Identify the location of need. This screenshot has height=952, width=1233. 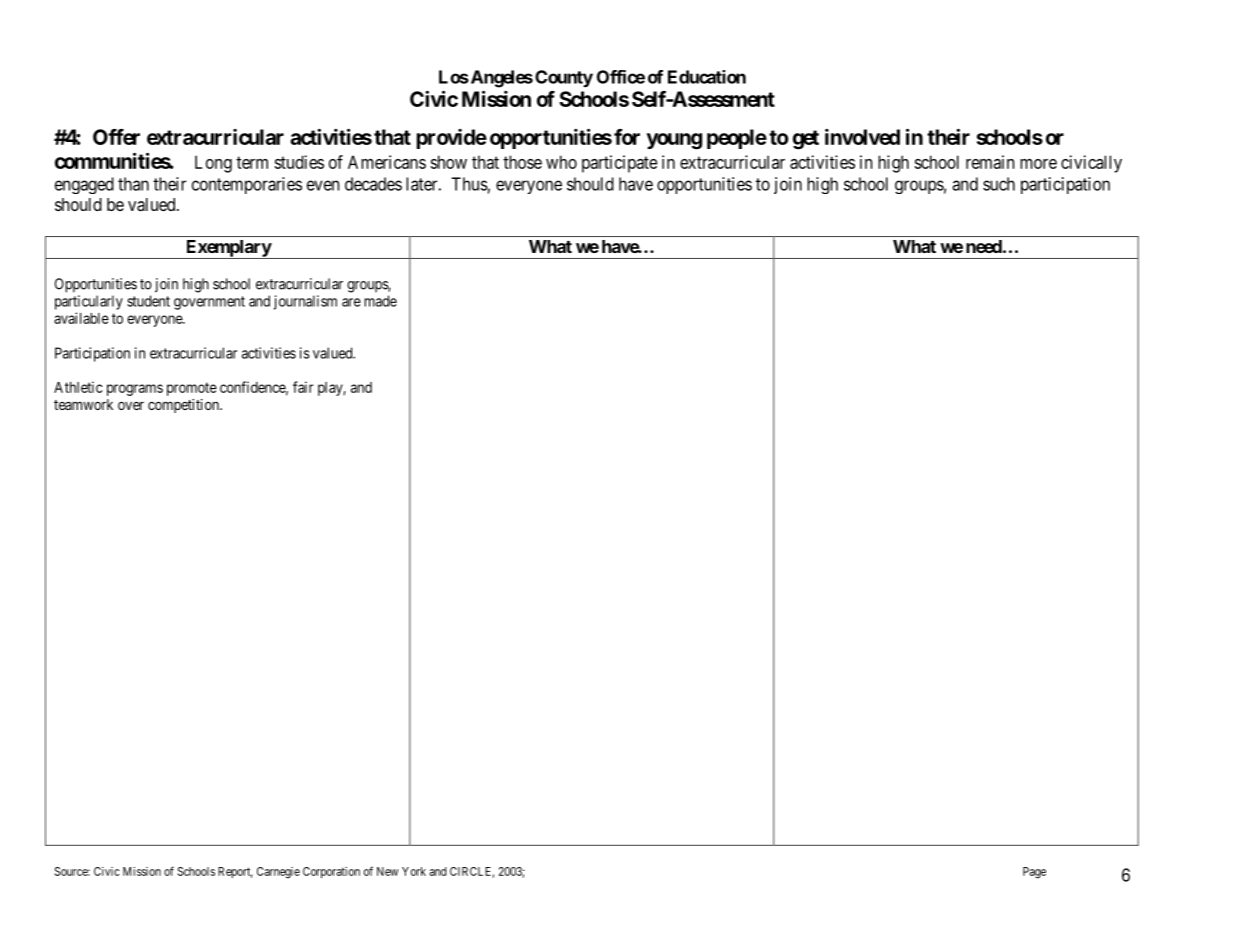
(984, 246).
